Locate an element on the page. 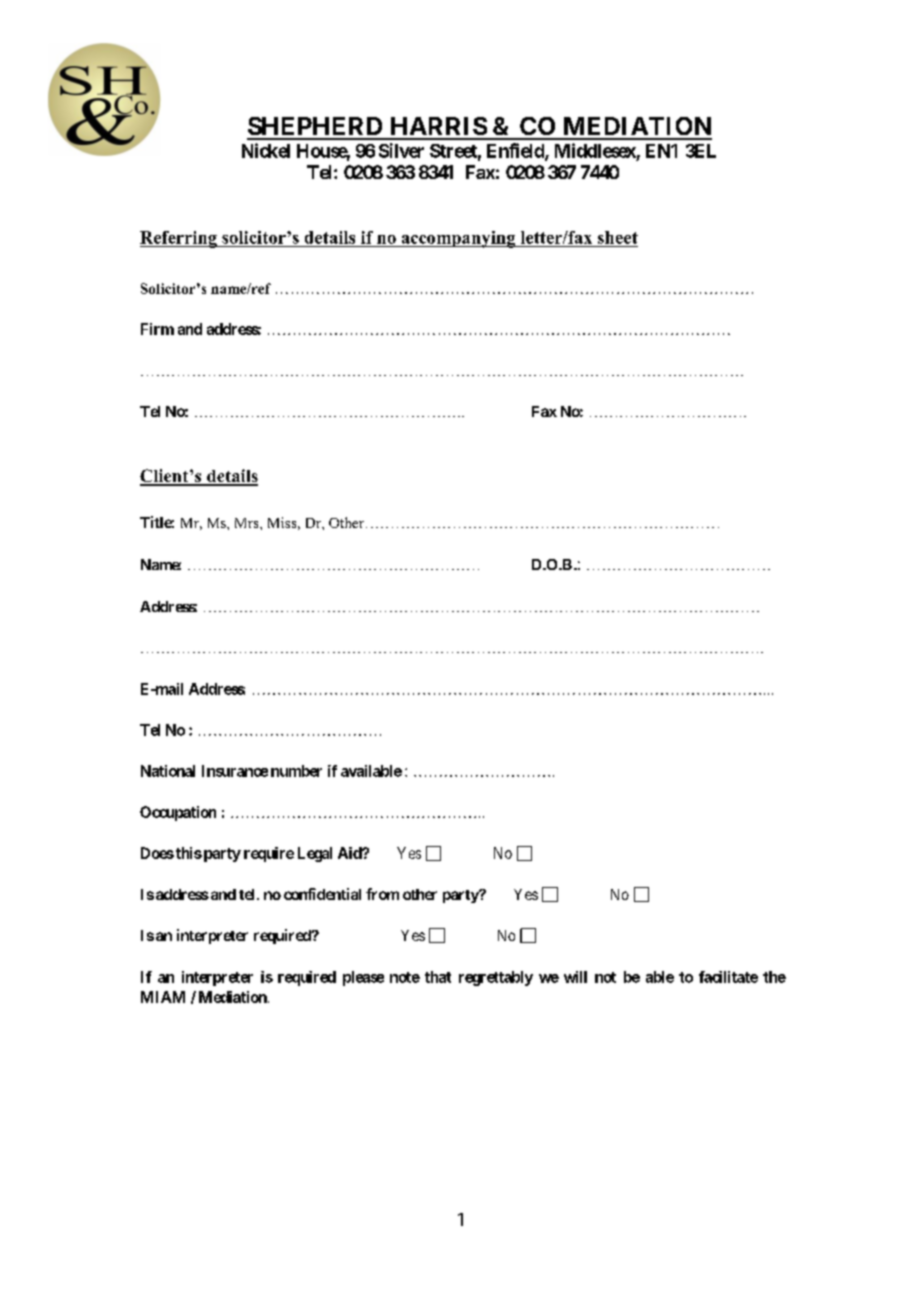 The width and height of the page is (924, 1308). sheet is located at coordinates (618, 237).
